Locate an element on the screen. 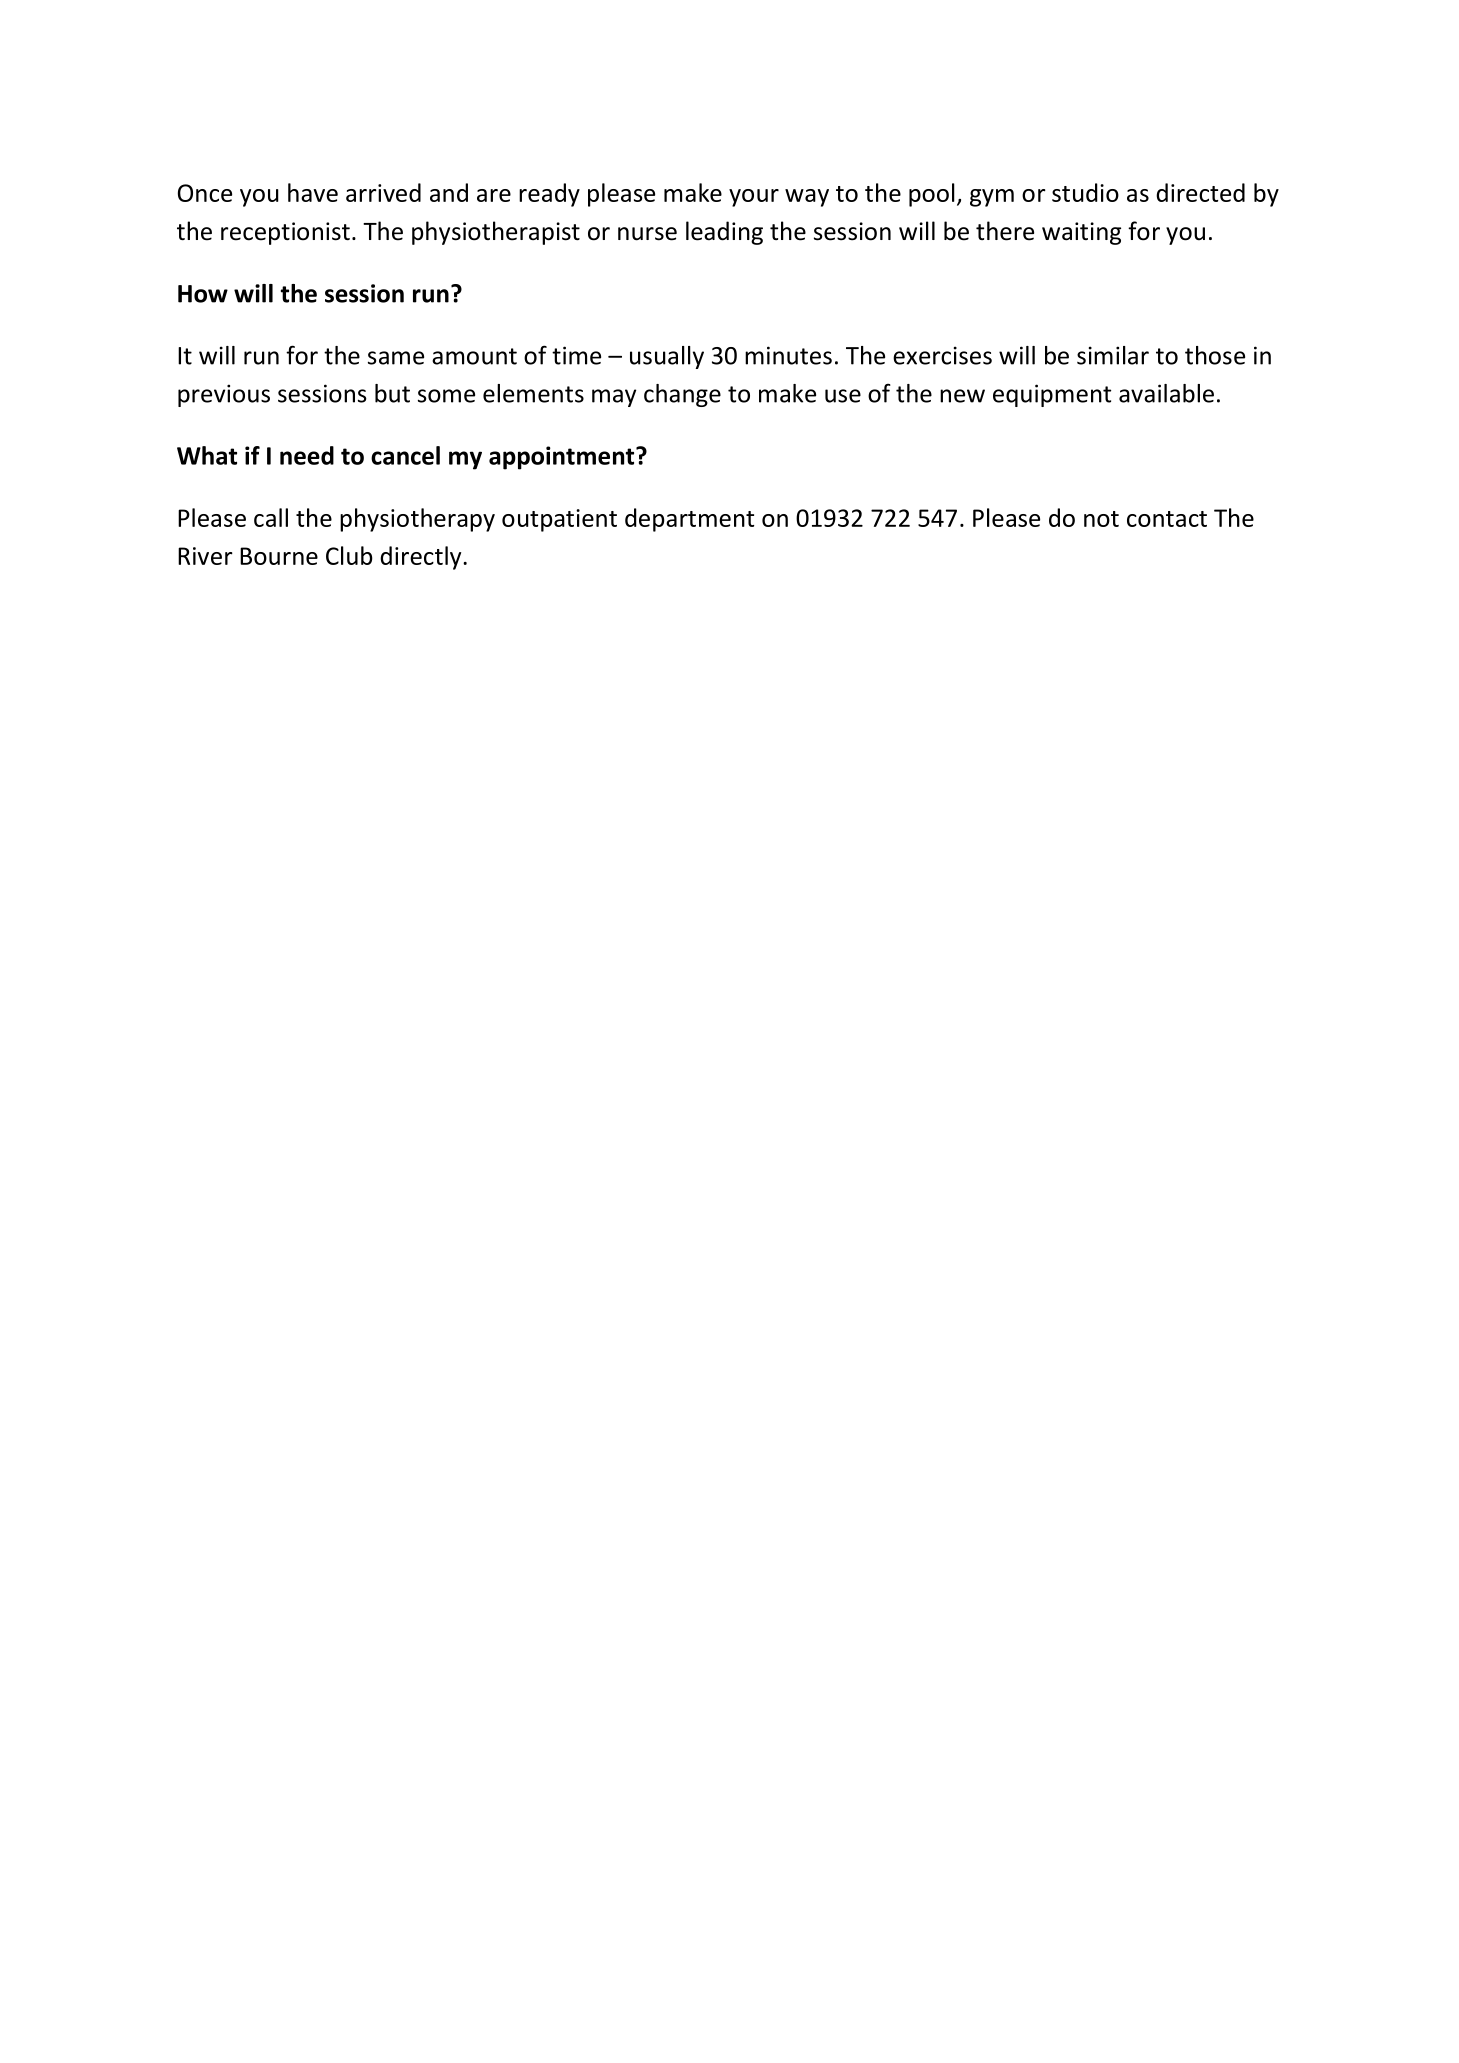 This screenshot has width=1459, height=2063. How is located at coordinates (203, 294).
